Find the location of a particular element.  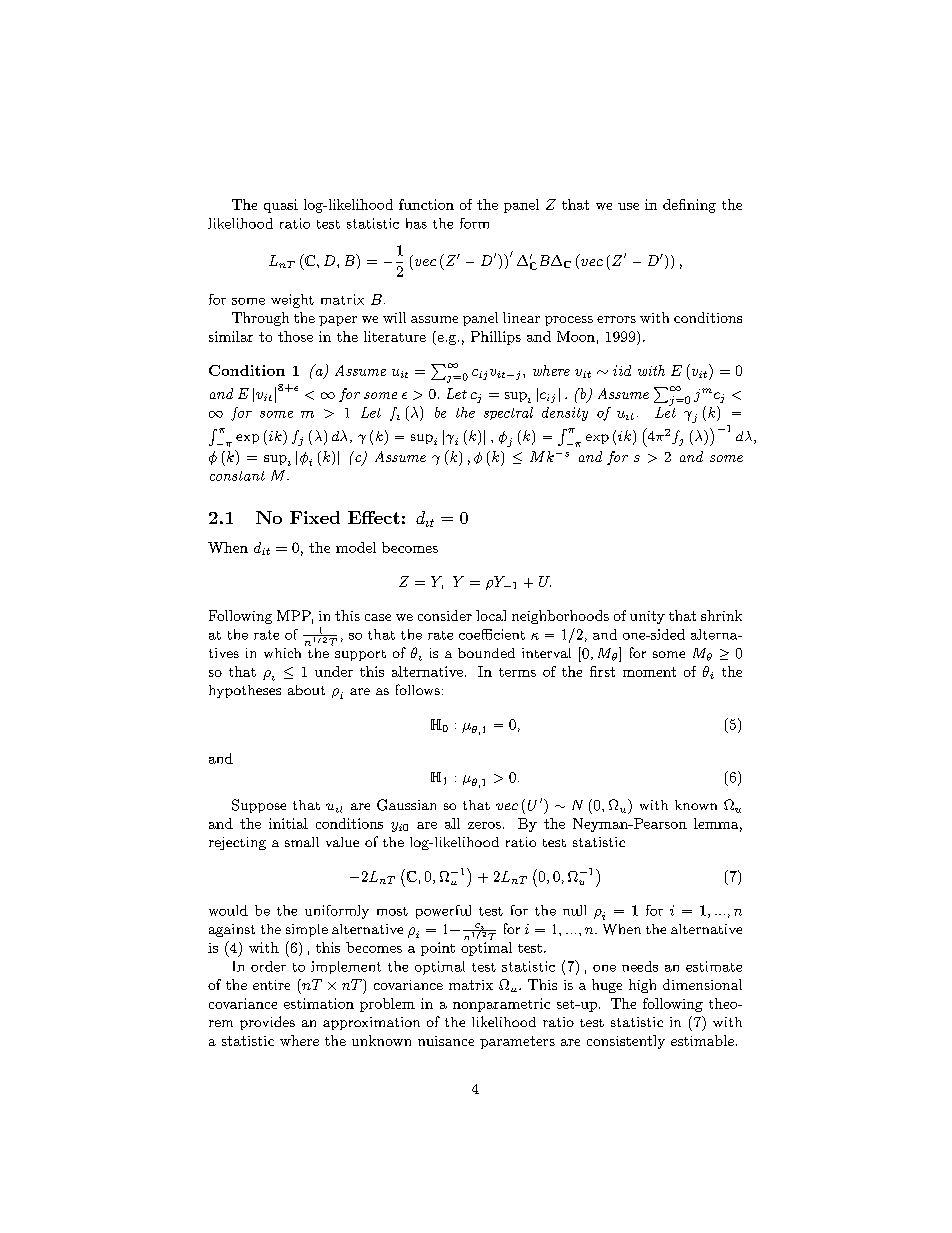

spectral is located at coordinates (508, 413).
